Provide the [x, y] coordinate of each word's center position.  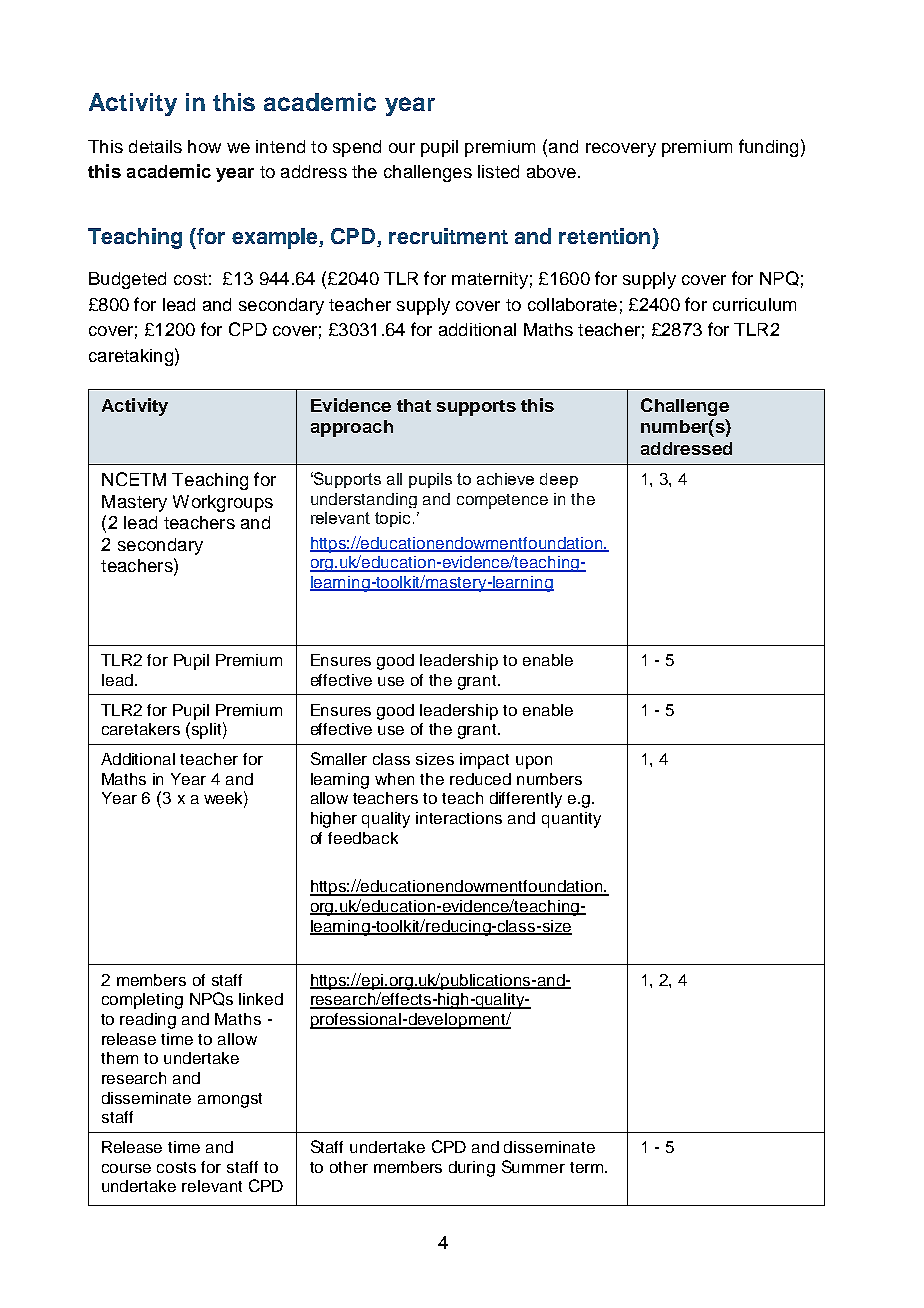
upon [534, 762]
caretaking [131, 357]
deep [559, 480]
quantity [571, 820]
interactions [459, 818]
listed [498, 171]
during [472, 1169]
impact [484, 761]
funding [768, 148]
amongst [230, 1100]
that [414, 405]
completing [142, 1001]
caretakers [141, 729]
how [204, 146]
